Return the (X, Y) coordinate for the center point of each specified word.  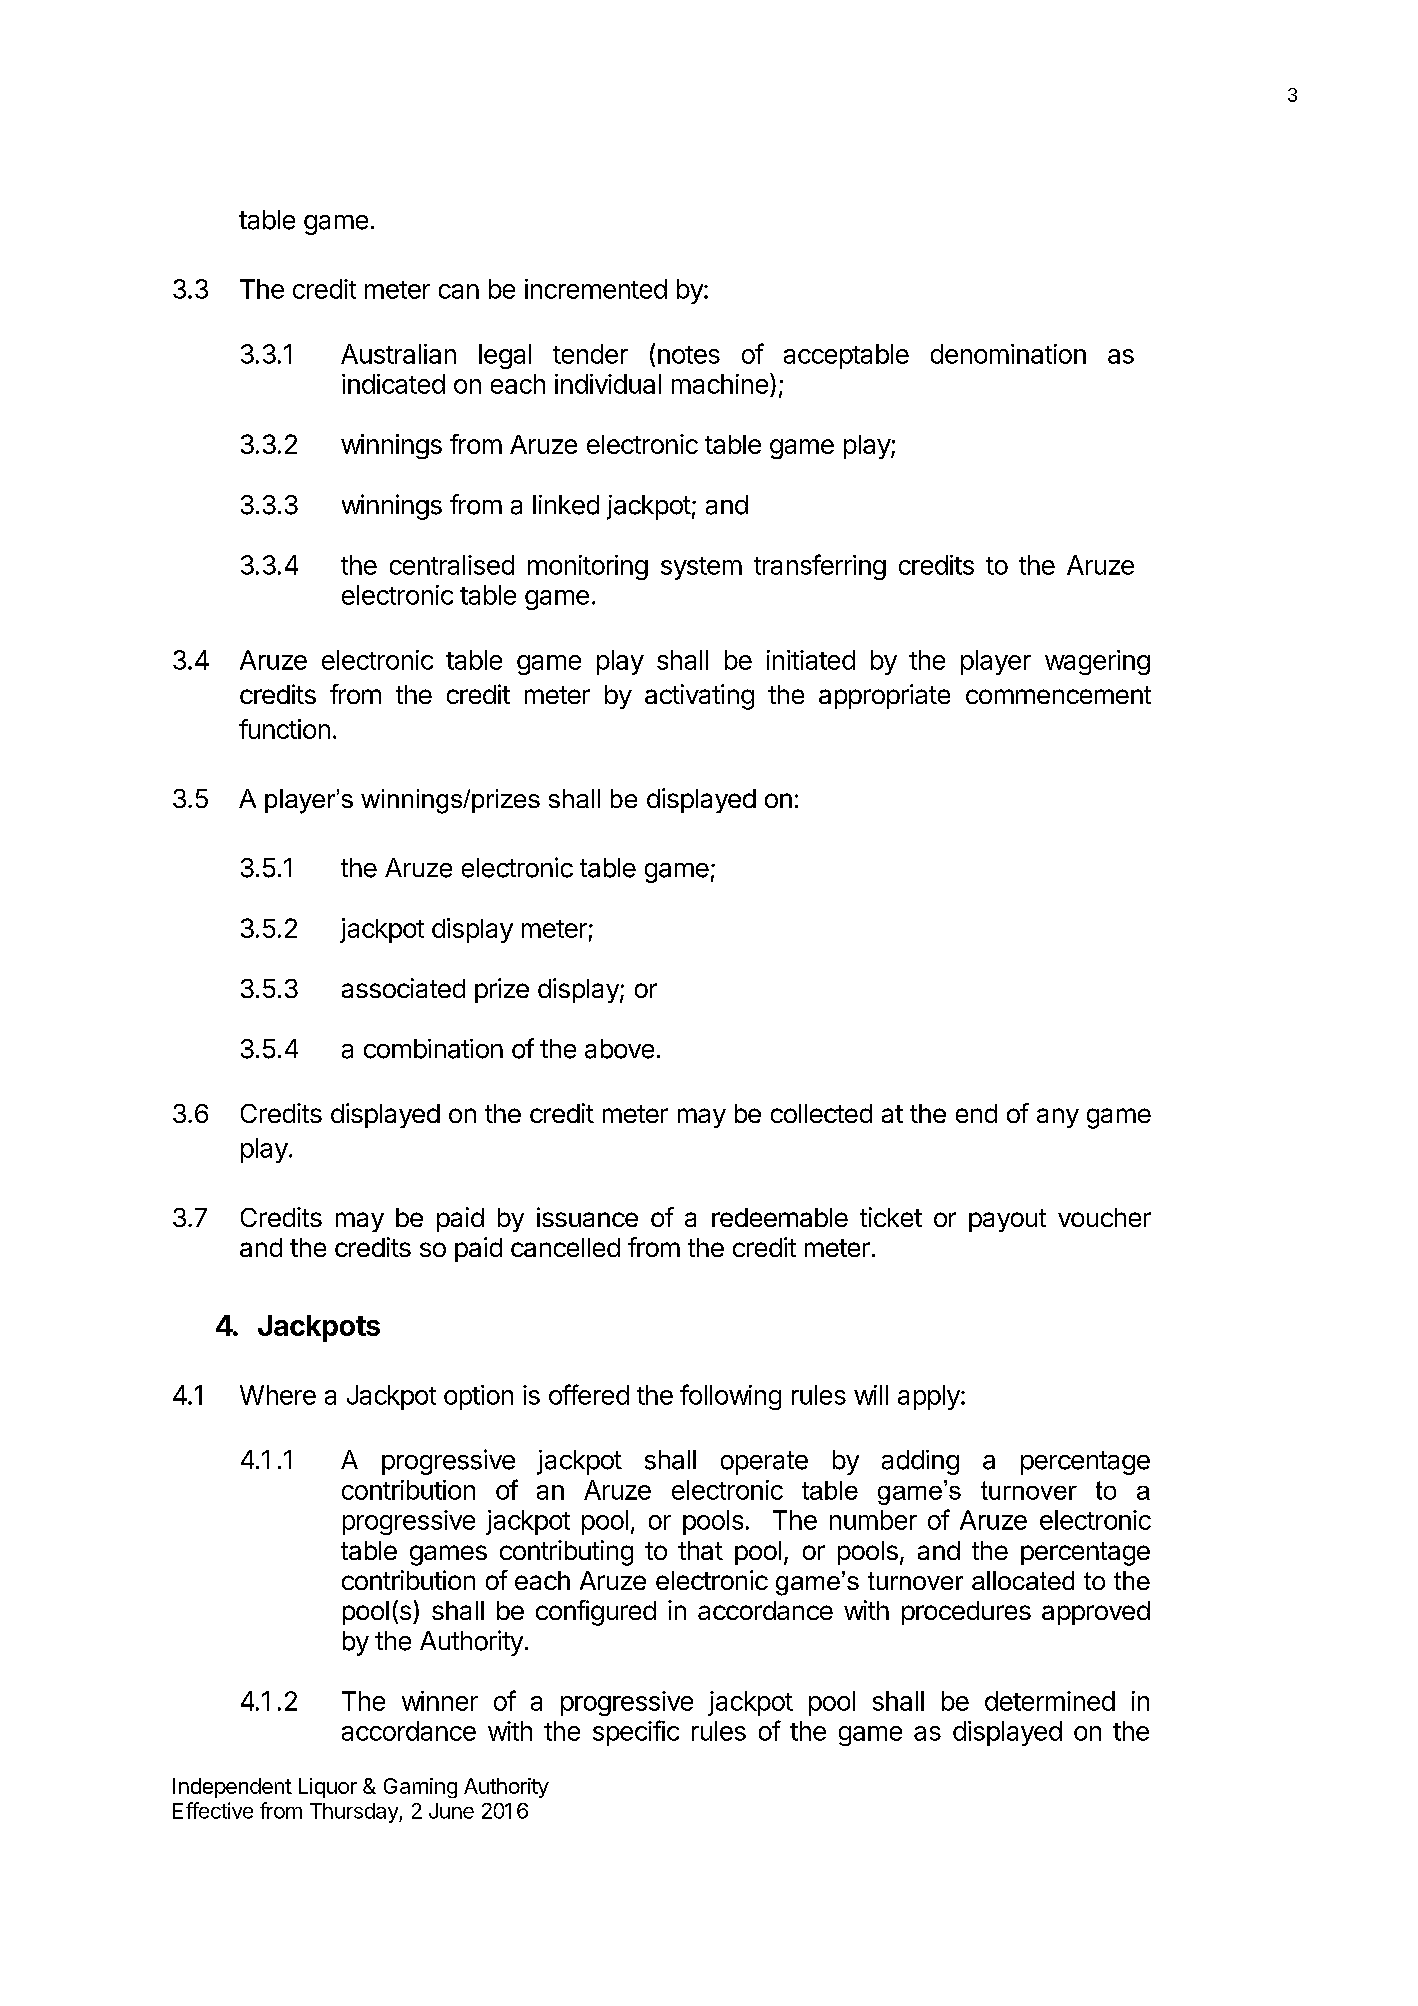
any (1058, 1118)
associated (403, 988)
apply (930, 1397)
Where (278, 1395)
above (619, 1049)
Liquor (328, 1788)
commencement (1058, 695)
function (284, 729)
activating (699, 697)
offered (589, 1394)
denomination (1008, 354)
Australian (398, 354)
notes (689, 355)
